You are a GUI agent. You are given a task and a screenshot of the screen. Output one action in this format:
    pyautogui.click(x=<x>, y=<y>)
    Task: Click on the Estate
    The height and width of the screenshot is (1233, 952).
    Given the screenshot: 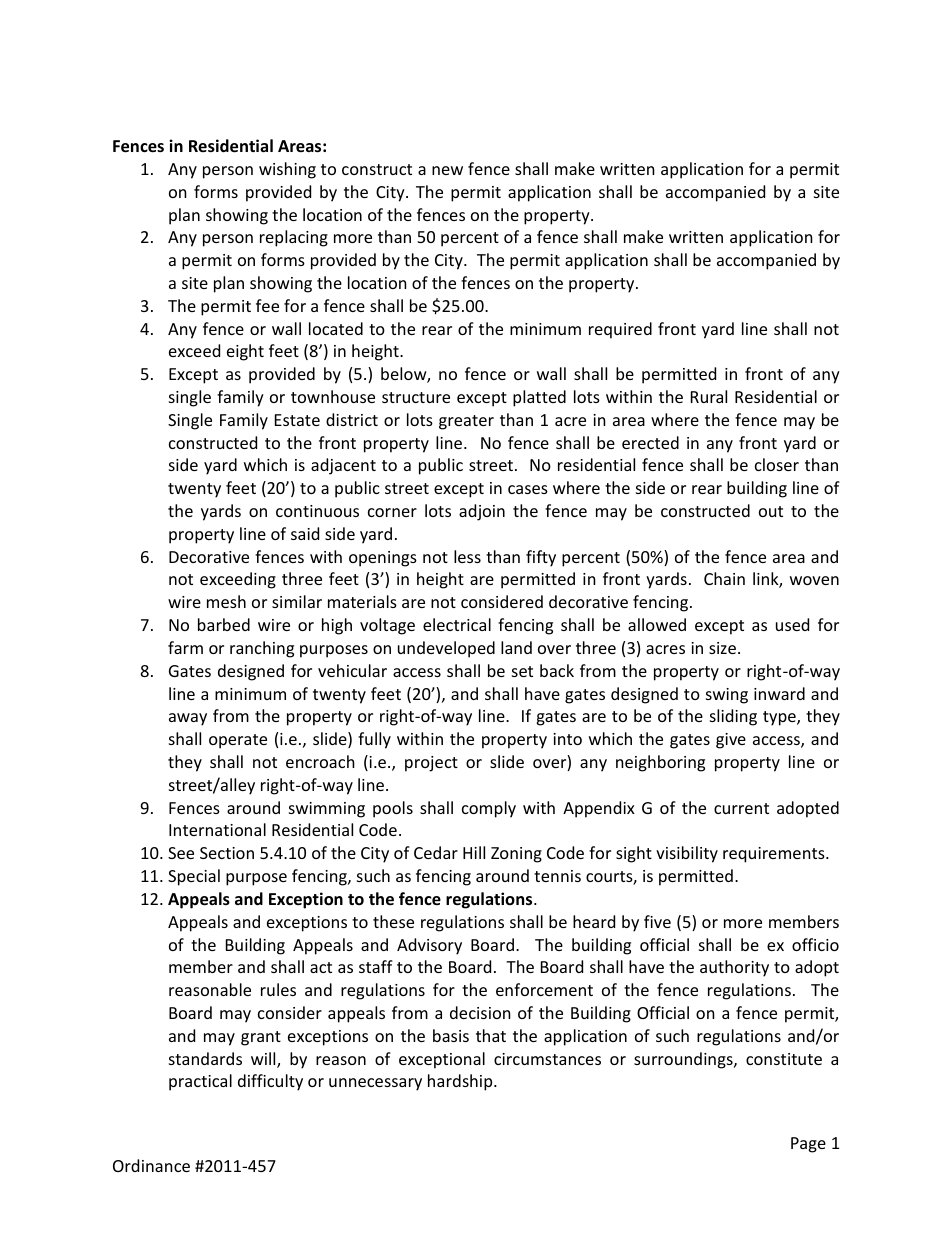 What is the action you would take?
    pyautogui.click(x=297, y=420)
